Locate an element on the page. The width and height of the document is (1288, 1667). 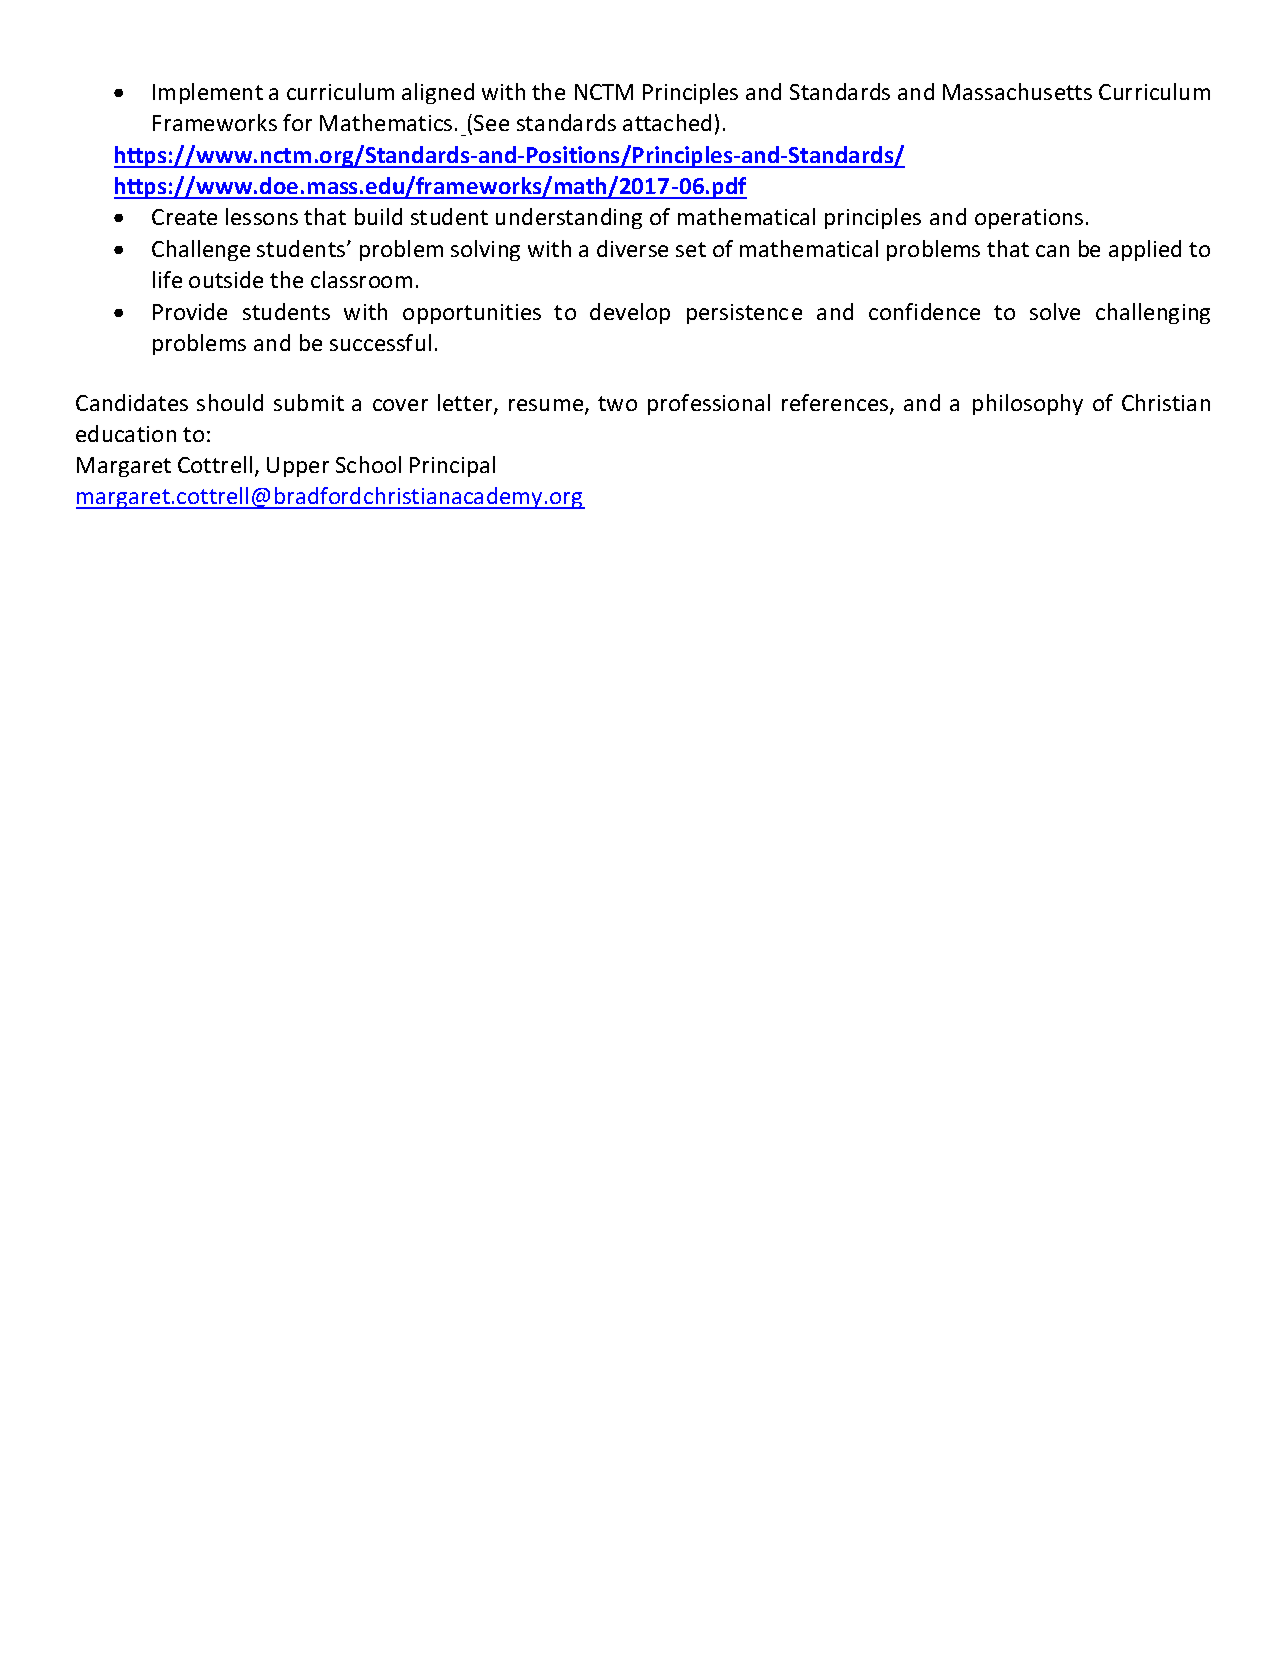
Principal is located at coordinates (452, 466).
